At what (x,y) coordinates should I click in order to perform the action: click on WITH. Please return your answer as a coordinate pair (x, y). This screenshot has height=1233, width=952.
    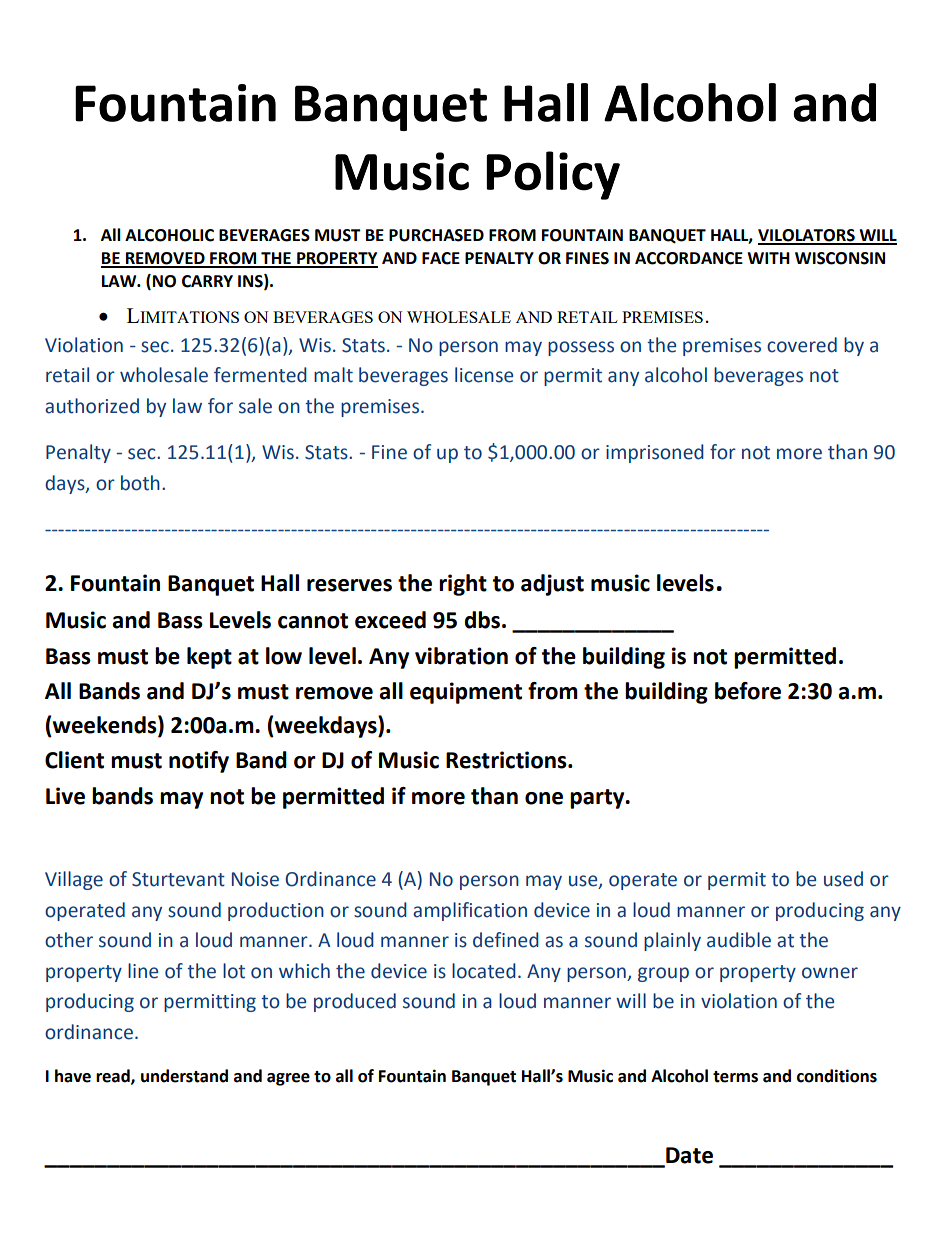
    Looking at the image, I should click on (768, 258).
